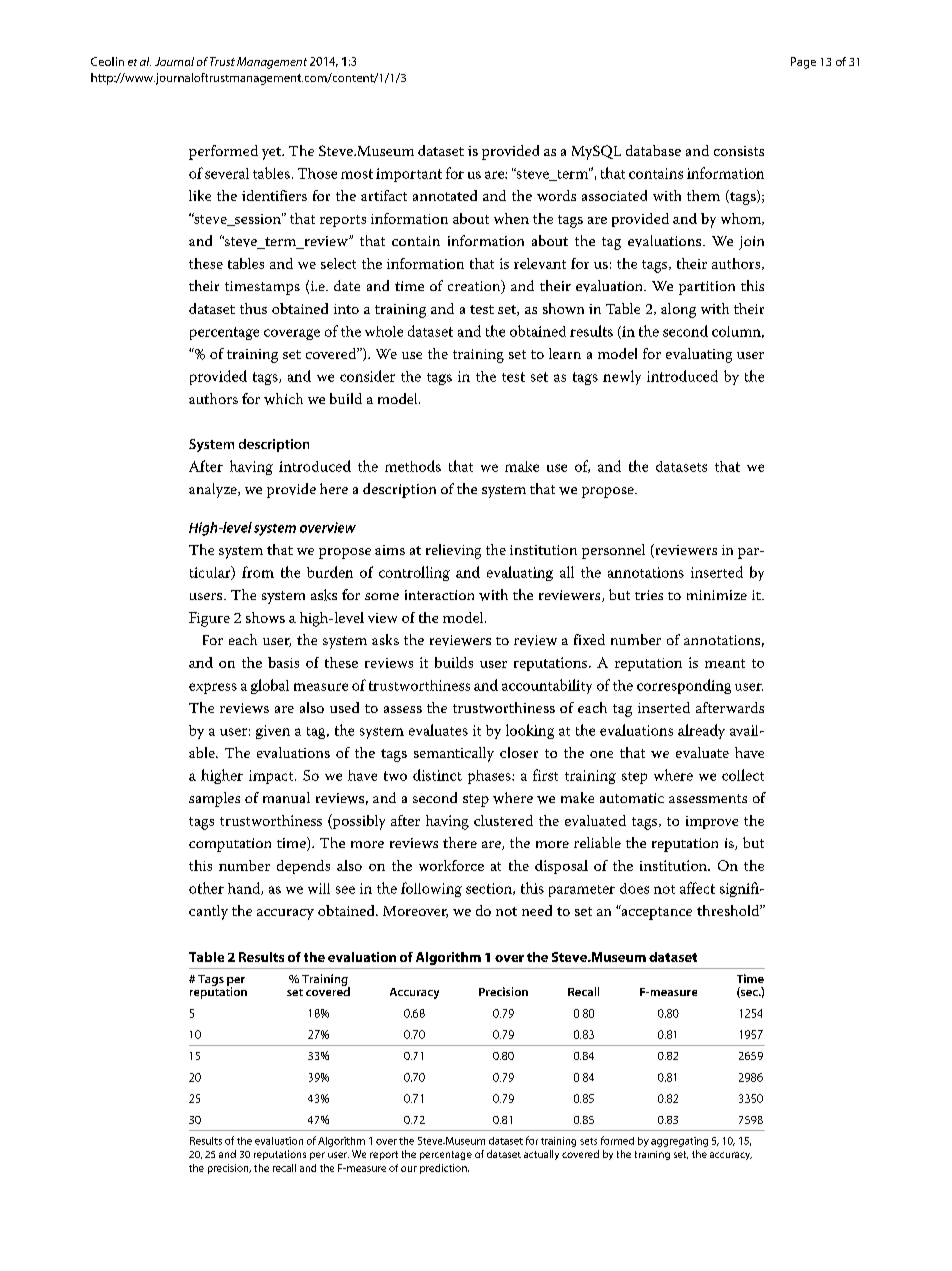  I want to click on which, so click(283, 399).
